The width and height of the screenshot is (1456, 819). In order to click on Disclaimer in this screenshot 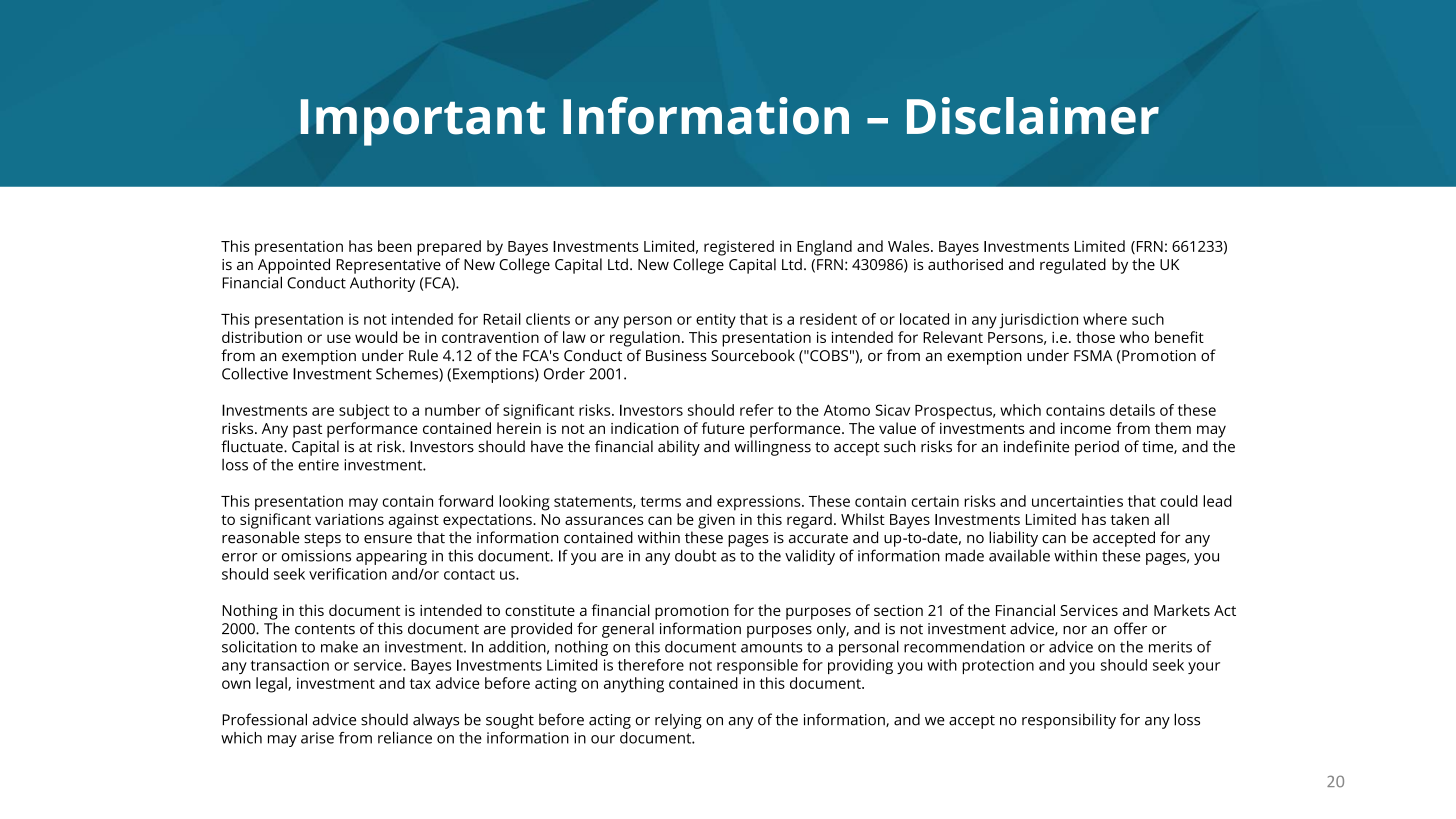, I will do `click(1033, 116)`.
